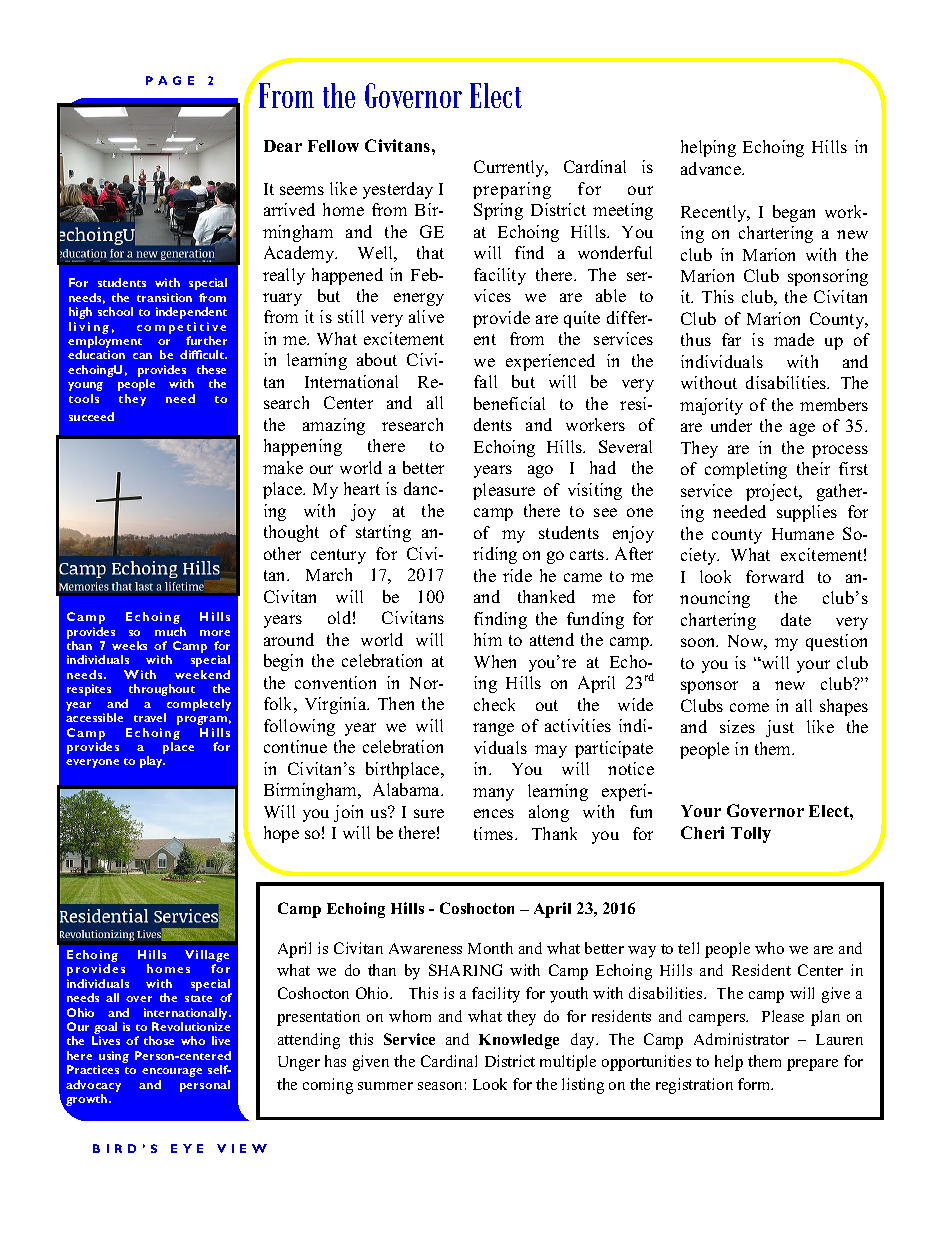 This screenshot has height=1233, width=952. What do you see at coordinates (495, 833) in the screenshot?
I see `times` at bounding box center [495, 833].
